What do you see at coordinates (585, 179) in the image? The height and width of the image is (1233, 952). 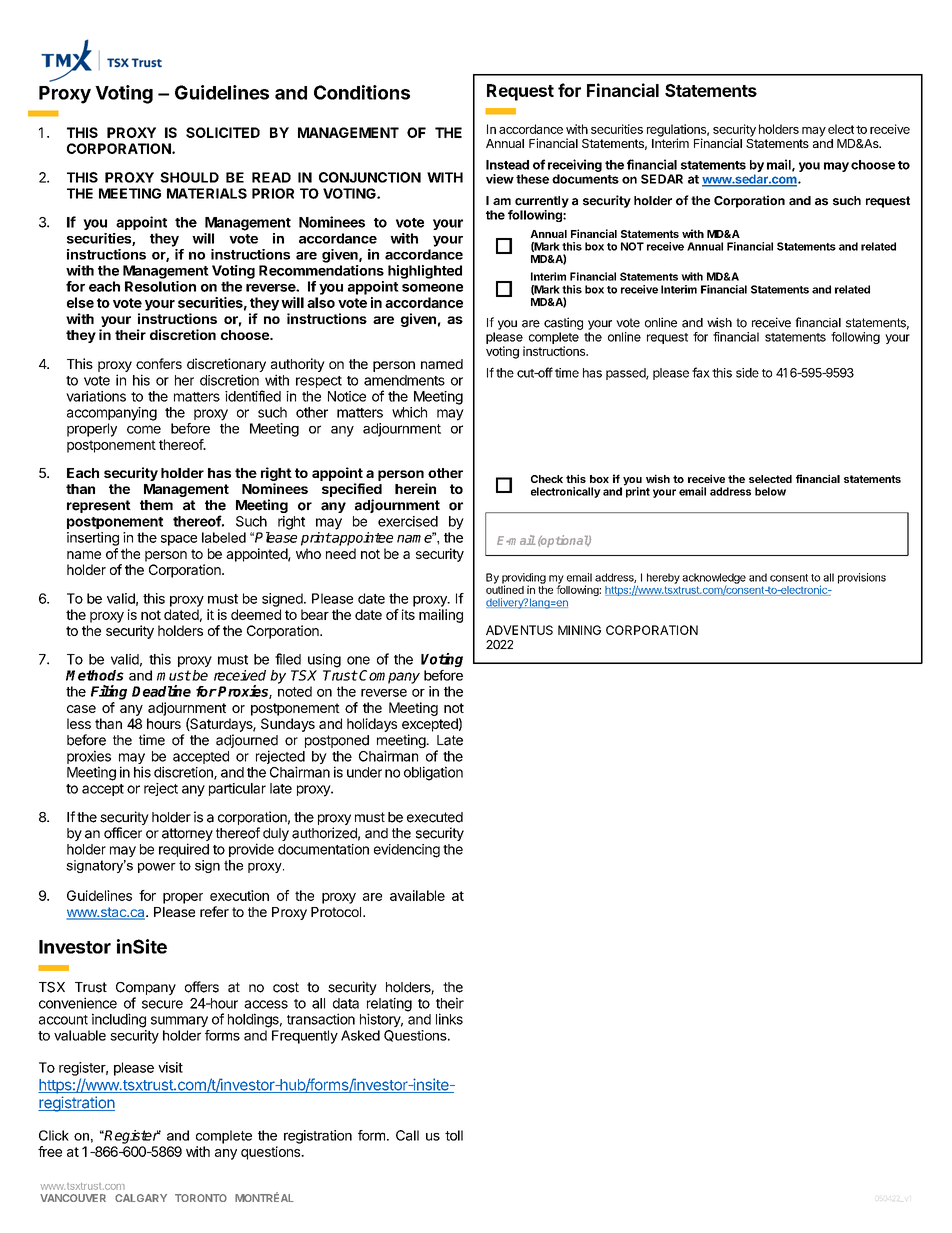 I see `documents` at bounding box center [585, 179].
